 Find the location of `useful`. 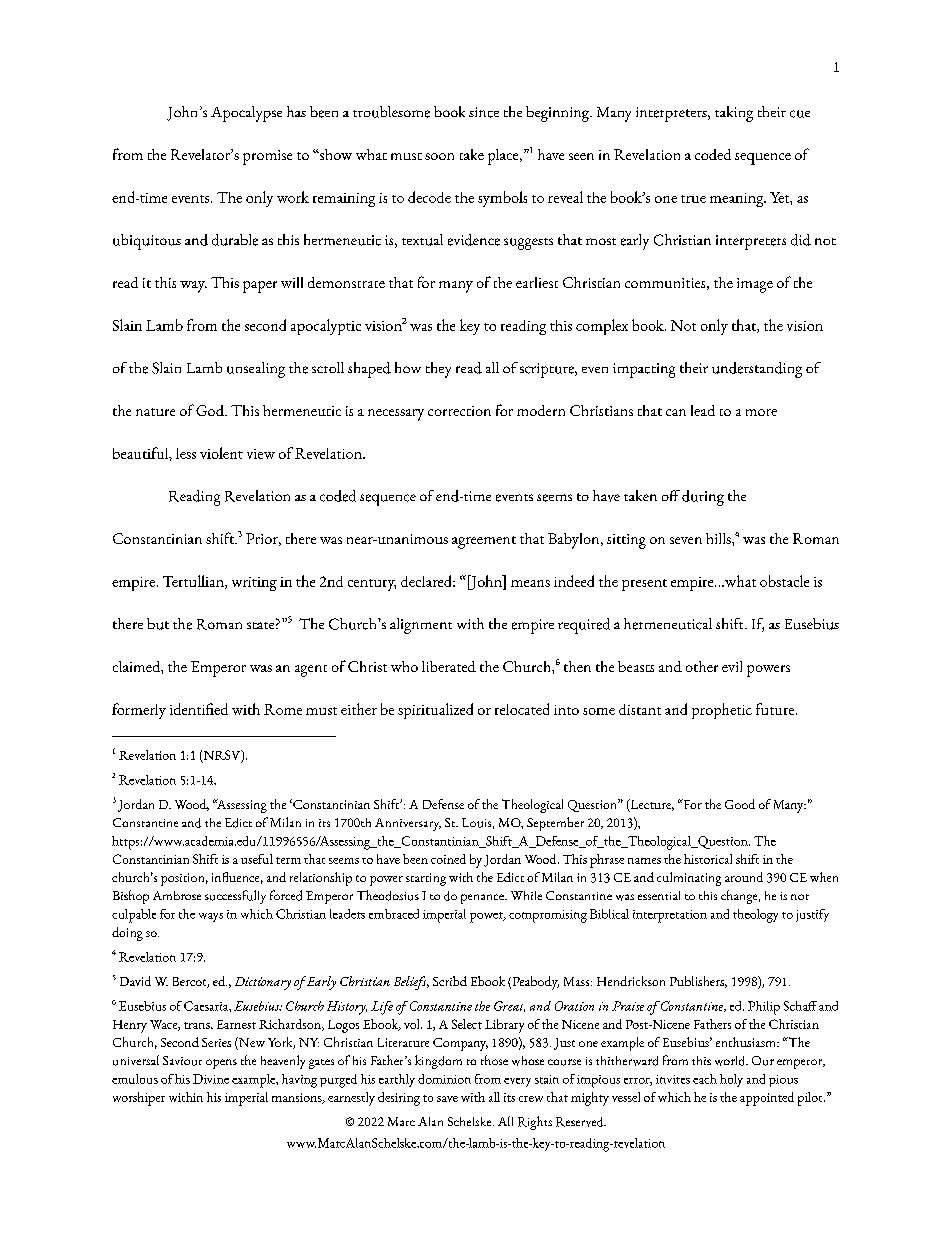

useful is located at coordinates (257, 859).
